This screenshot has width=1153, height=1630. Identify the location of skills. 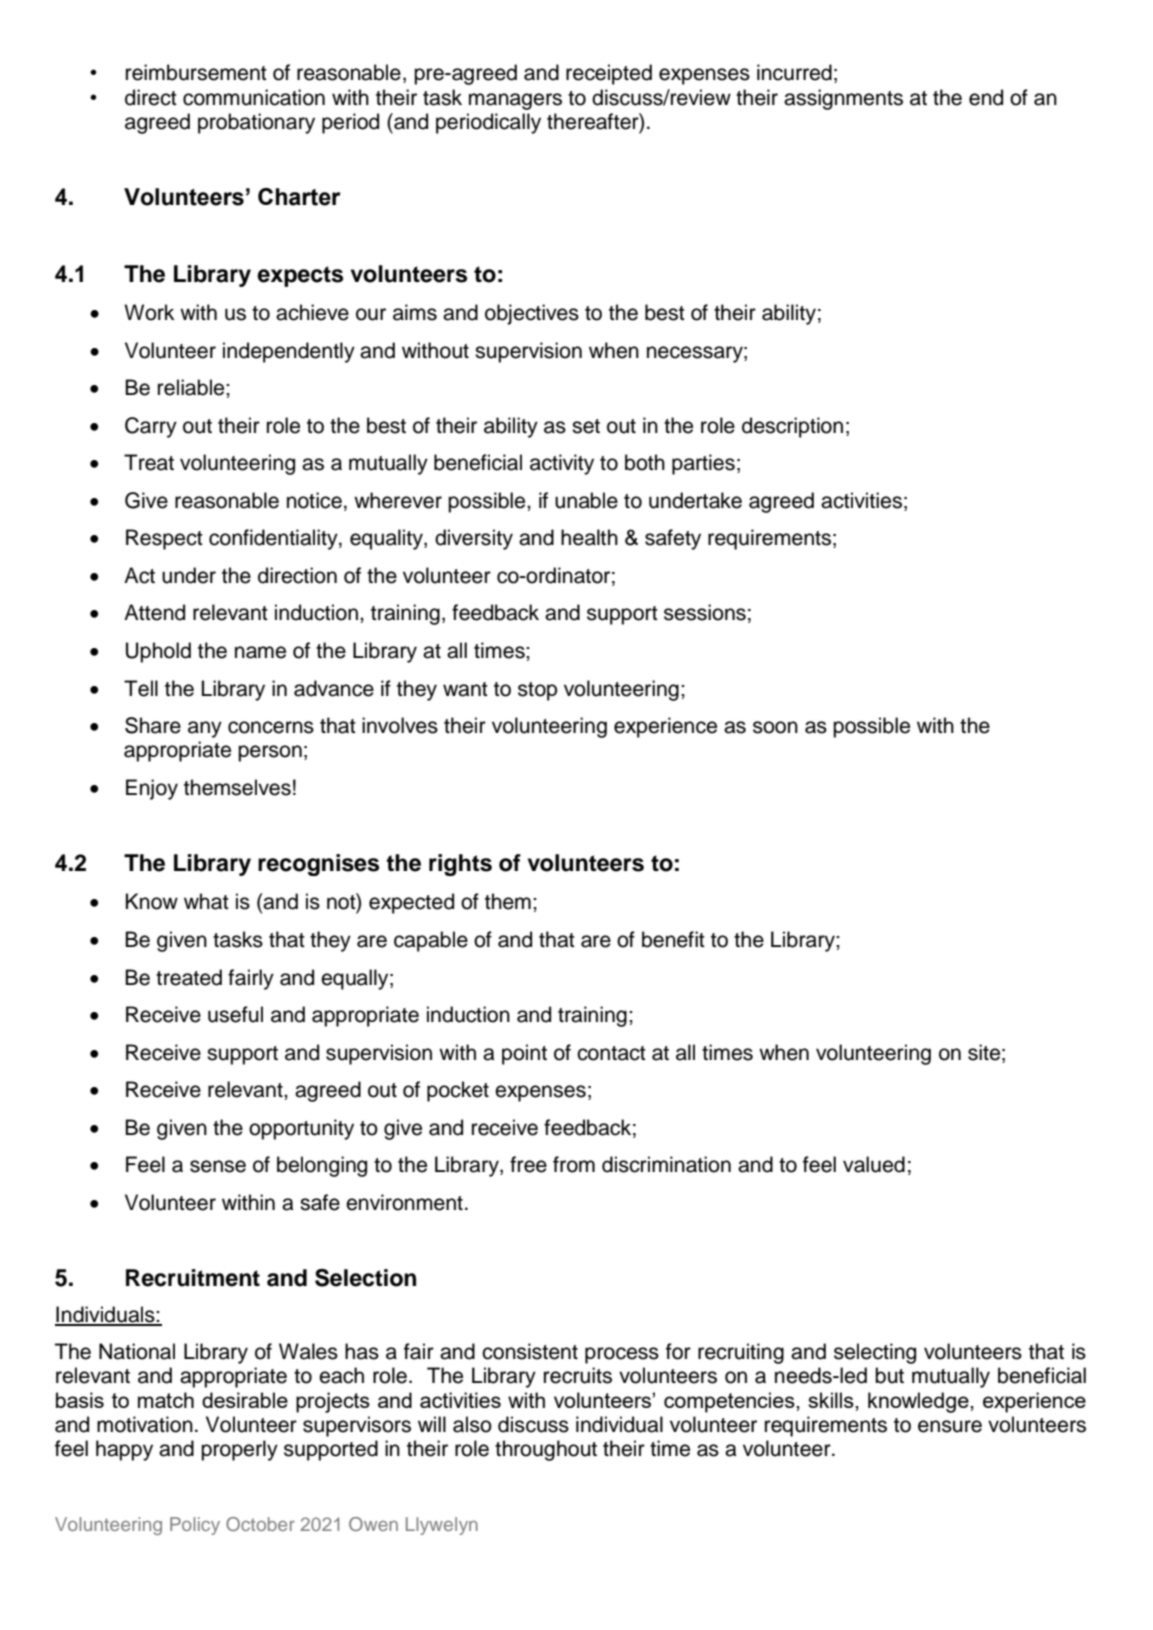
(832, 1400).
